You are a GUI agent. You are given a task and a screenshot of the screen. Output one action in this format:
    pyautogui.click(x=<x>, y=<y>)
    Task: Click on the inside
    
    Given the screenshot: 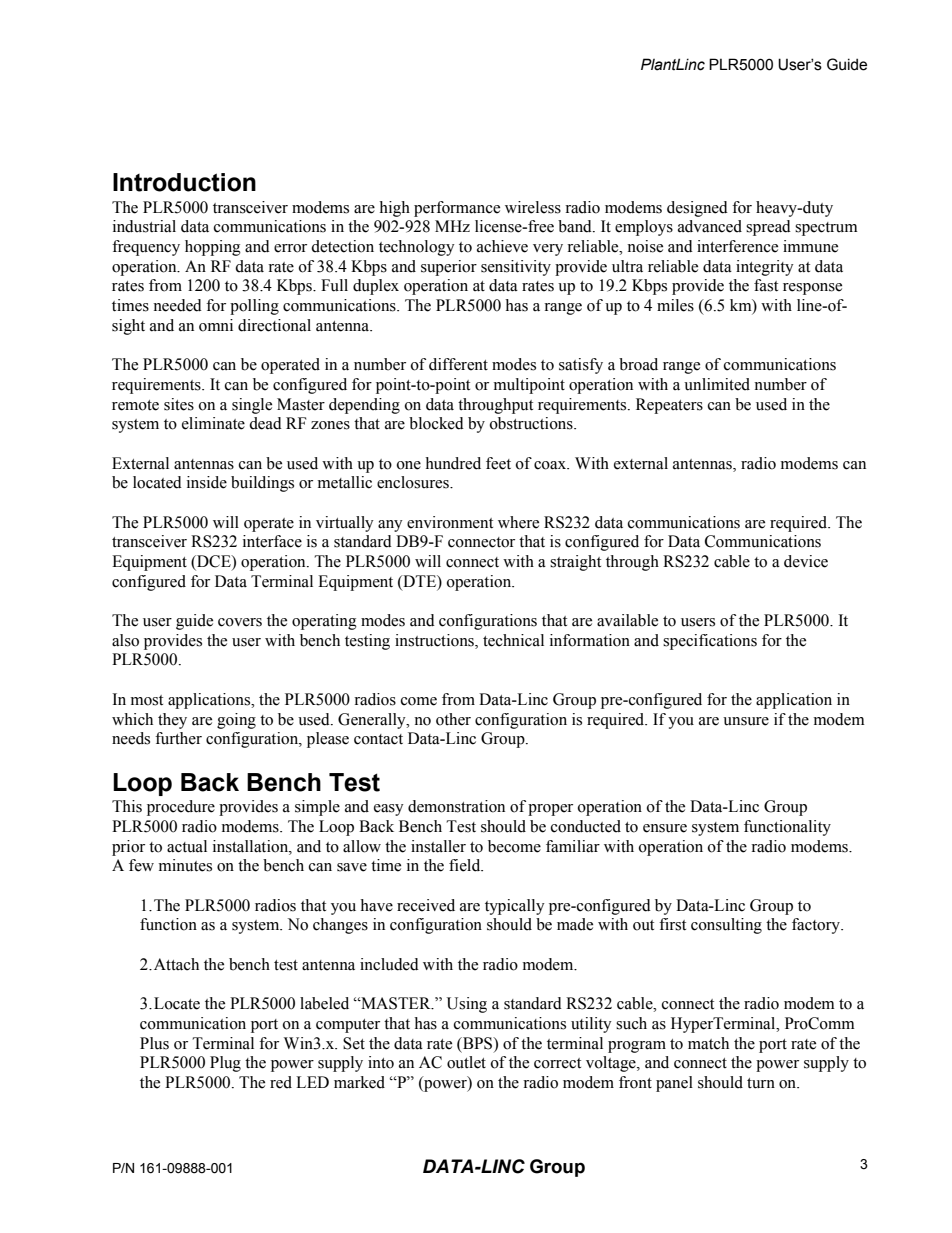 What is the action you would take?
    pyautogui.click(x=207, y=482)
